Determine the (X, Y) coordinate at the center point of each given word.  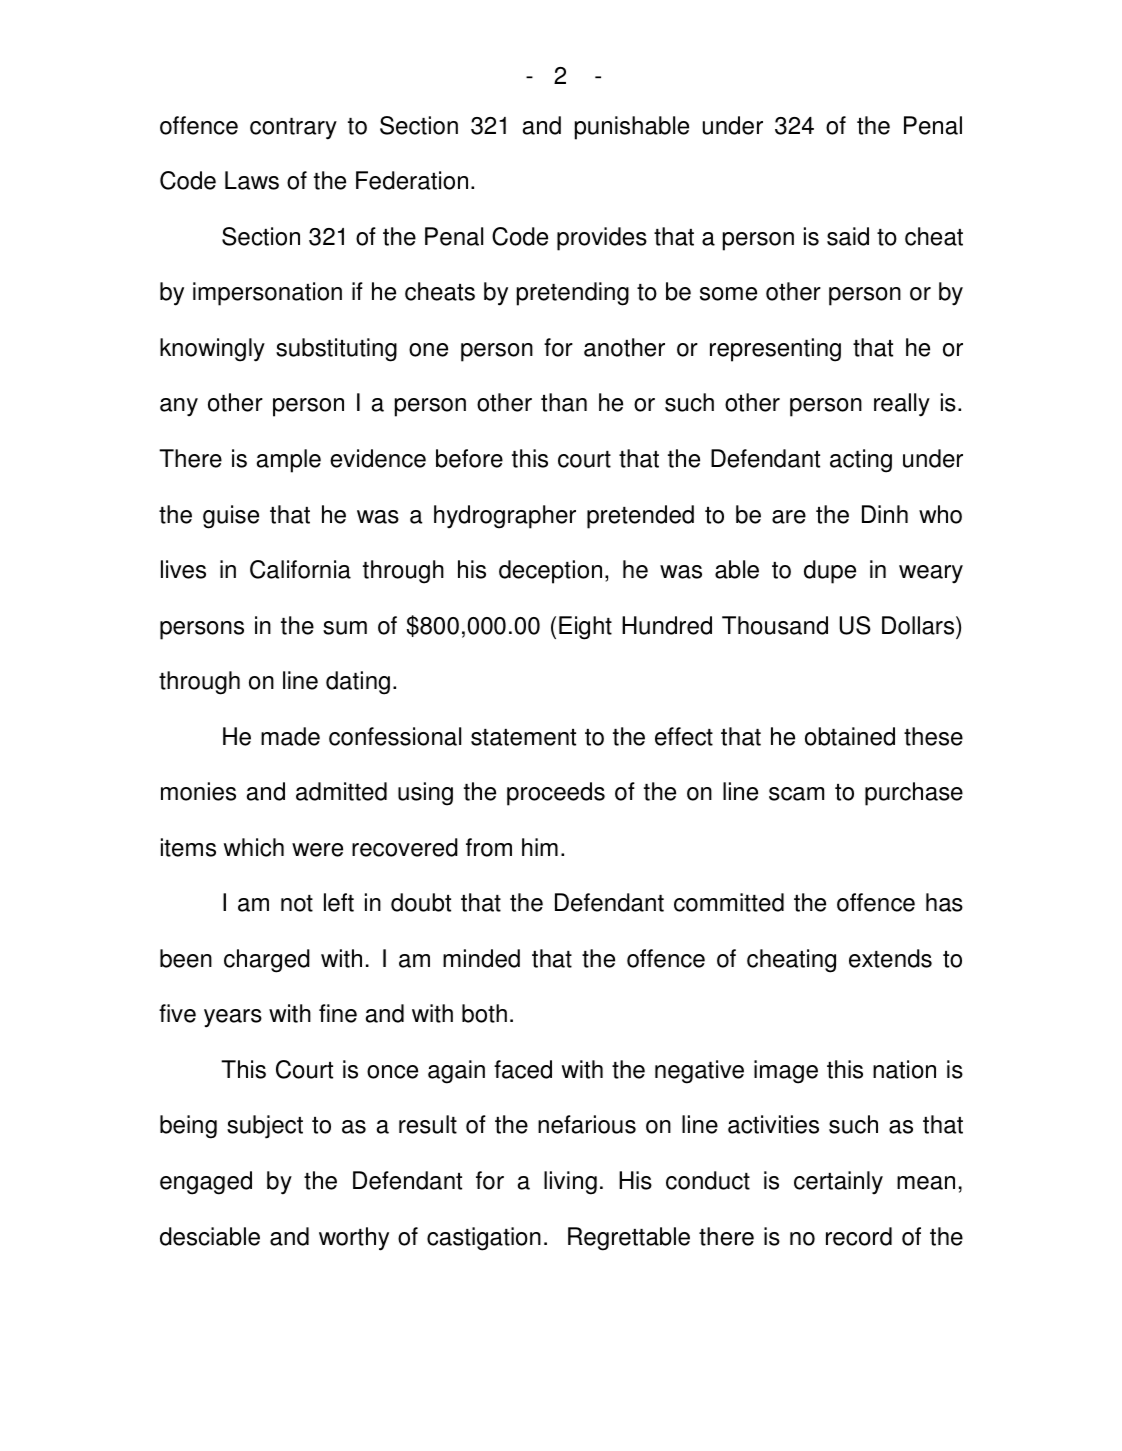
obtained (850, 736)
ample (289, 461)
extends (890, 958)
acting (861, 461)
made (290, 736)
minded (481, 958)
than (564, 402)
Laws (252, 180)
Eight (585, 628)
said (848, 236)
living (570, 1183)
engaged (206, 1183)
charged (267, 961)
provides (602, 239)
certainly (838, 1182)
